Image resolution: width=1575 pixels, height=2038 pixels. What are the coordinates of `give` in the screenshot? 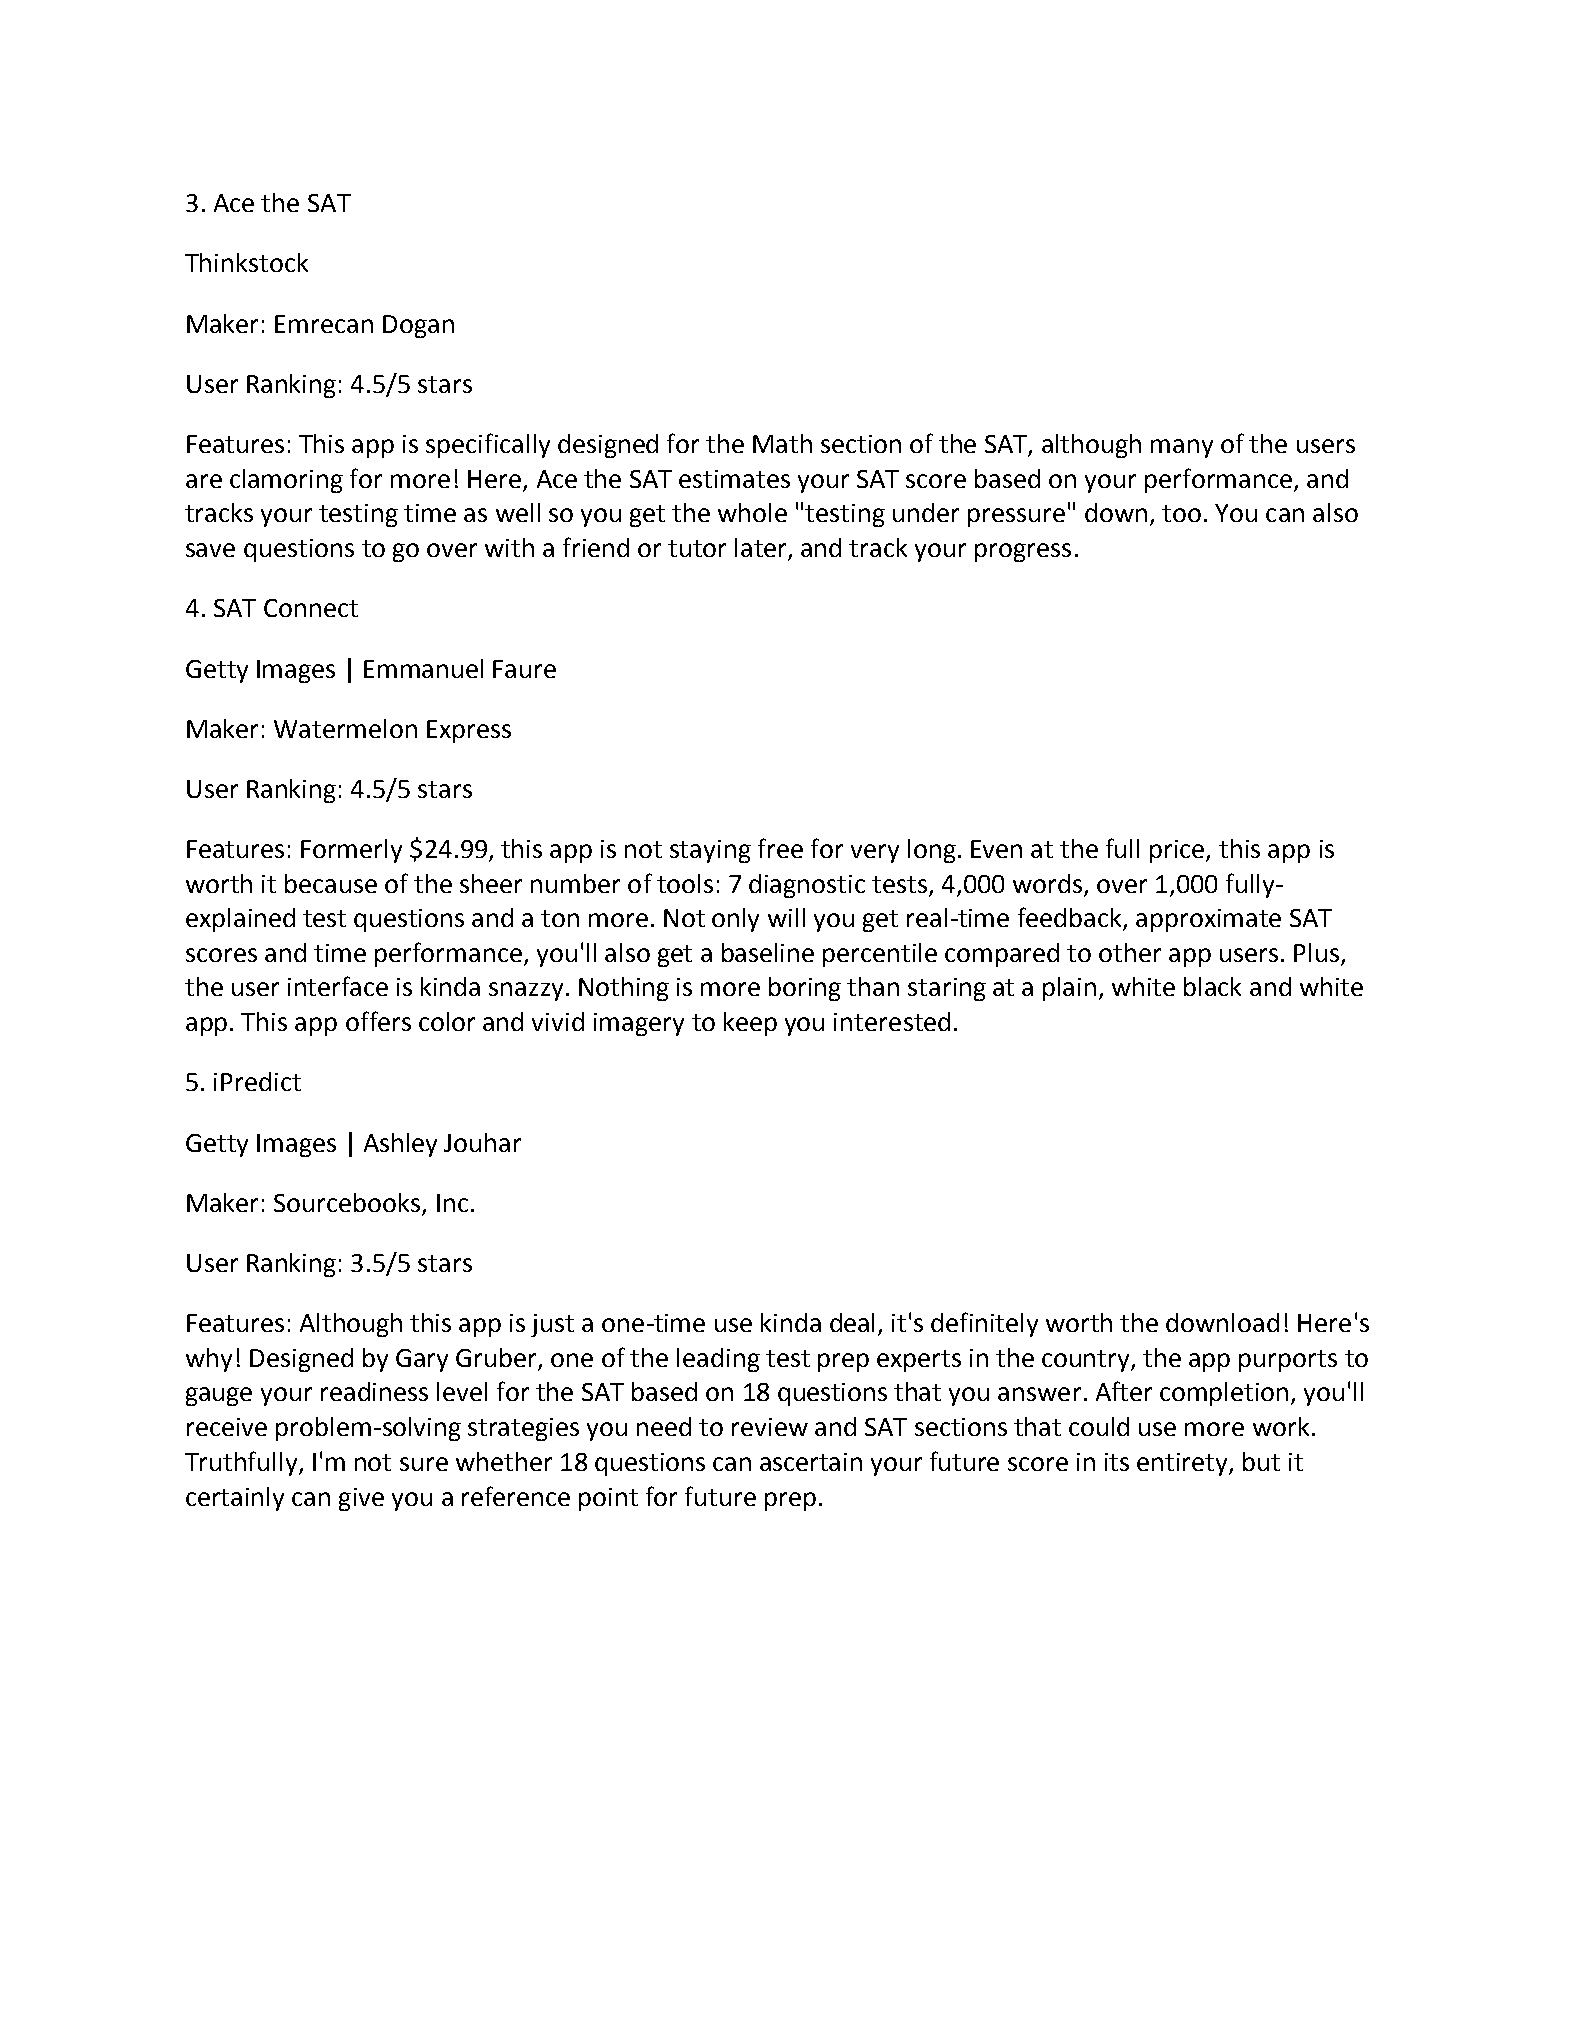 It's located at (361, 1499).
